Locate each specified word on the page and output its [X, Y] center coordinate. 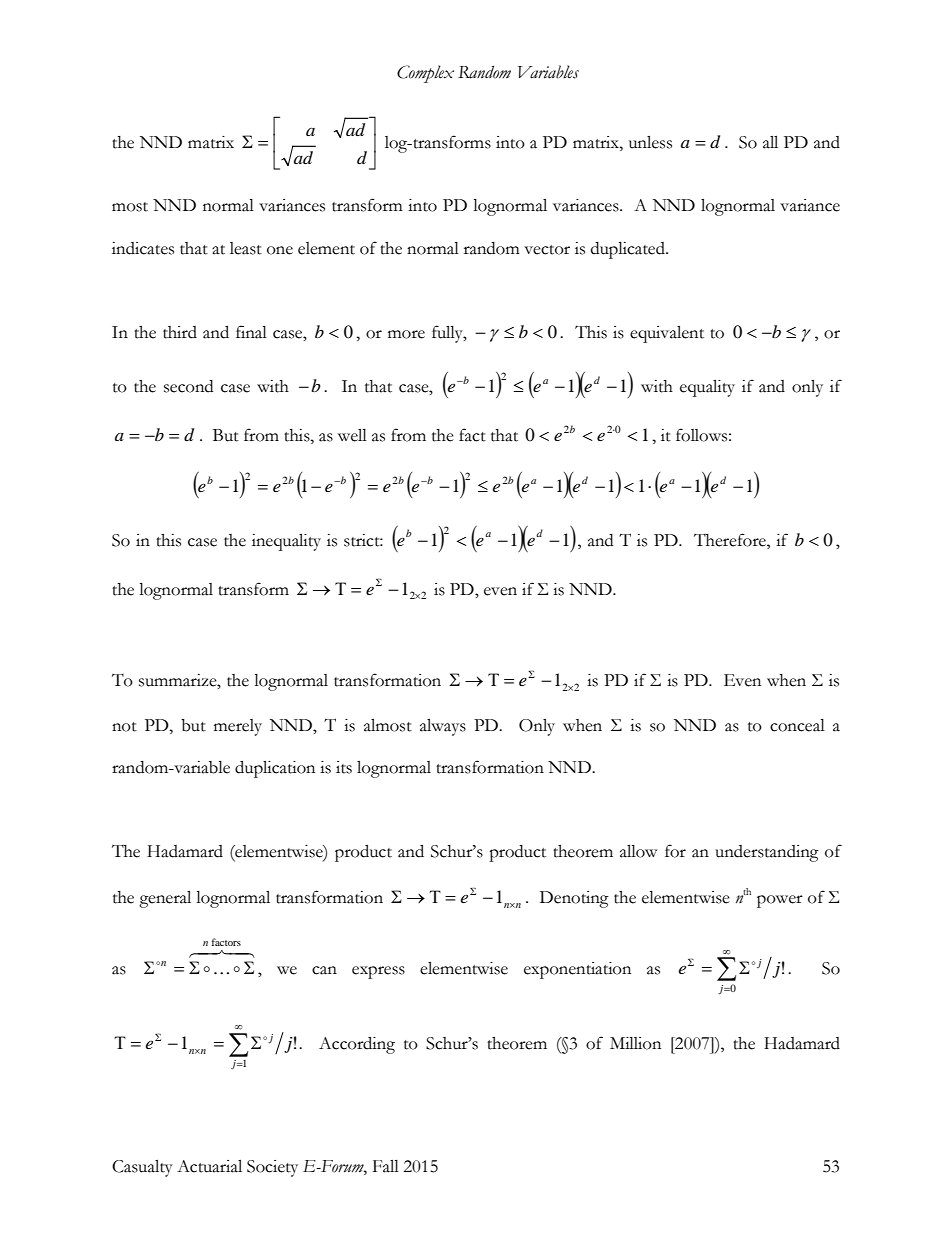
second [188, 386]
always [443, 727]
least [246, 248]
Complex [425, 74]
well [352, 435]
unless [650, 142]
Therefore [731, 540]
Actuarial [209, 1166]
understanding [767, 853]
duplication [275, 769]
